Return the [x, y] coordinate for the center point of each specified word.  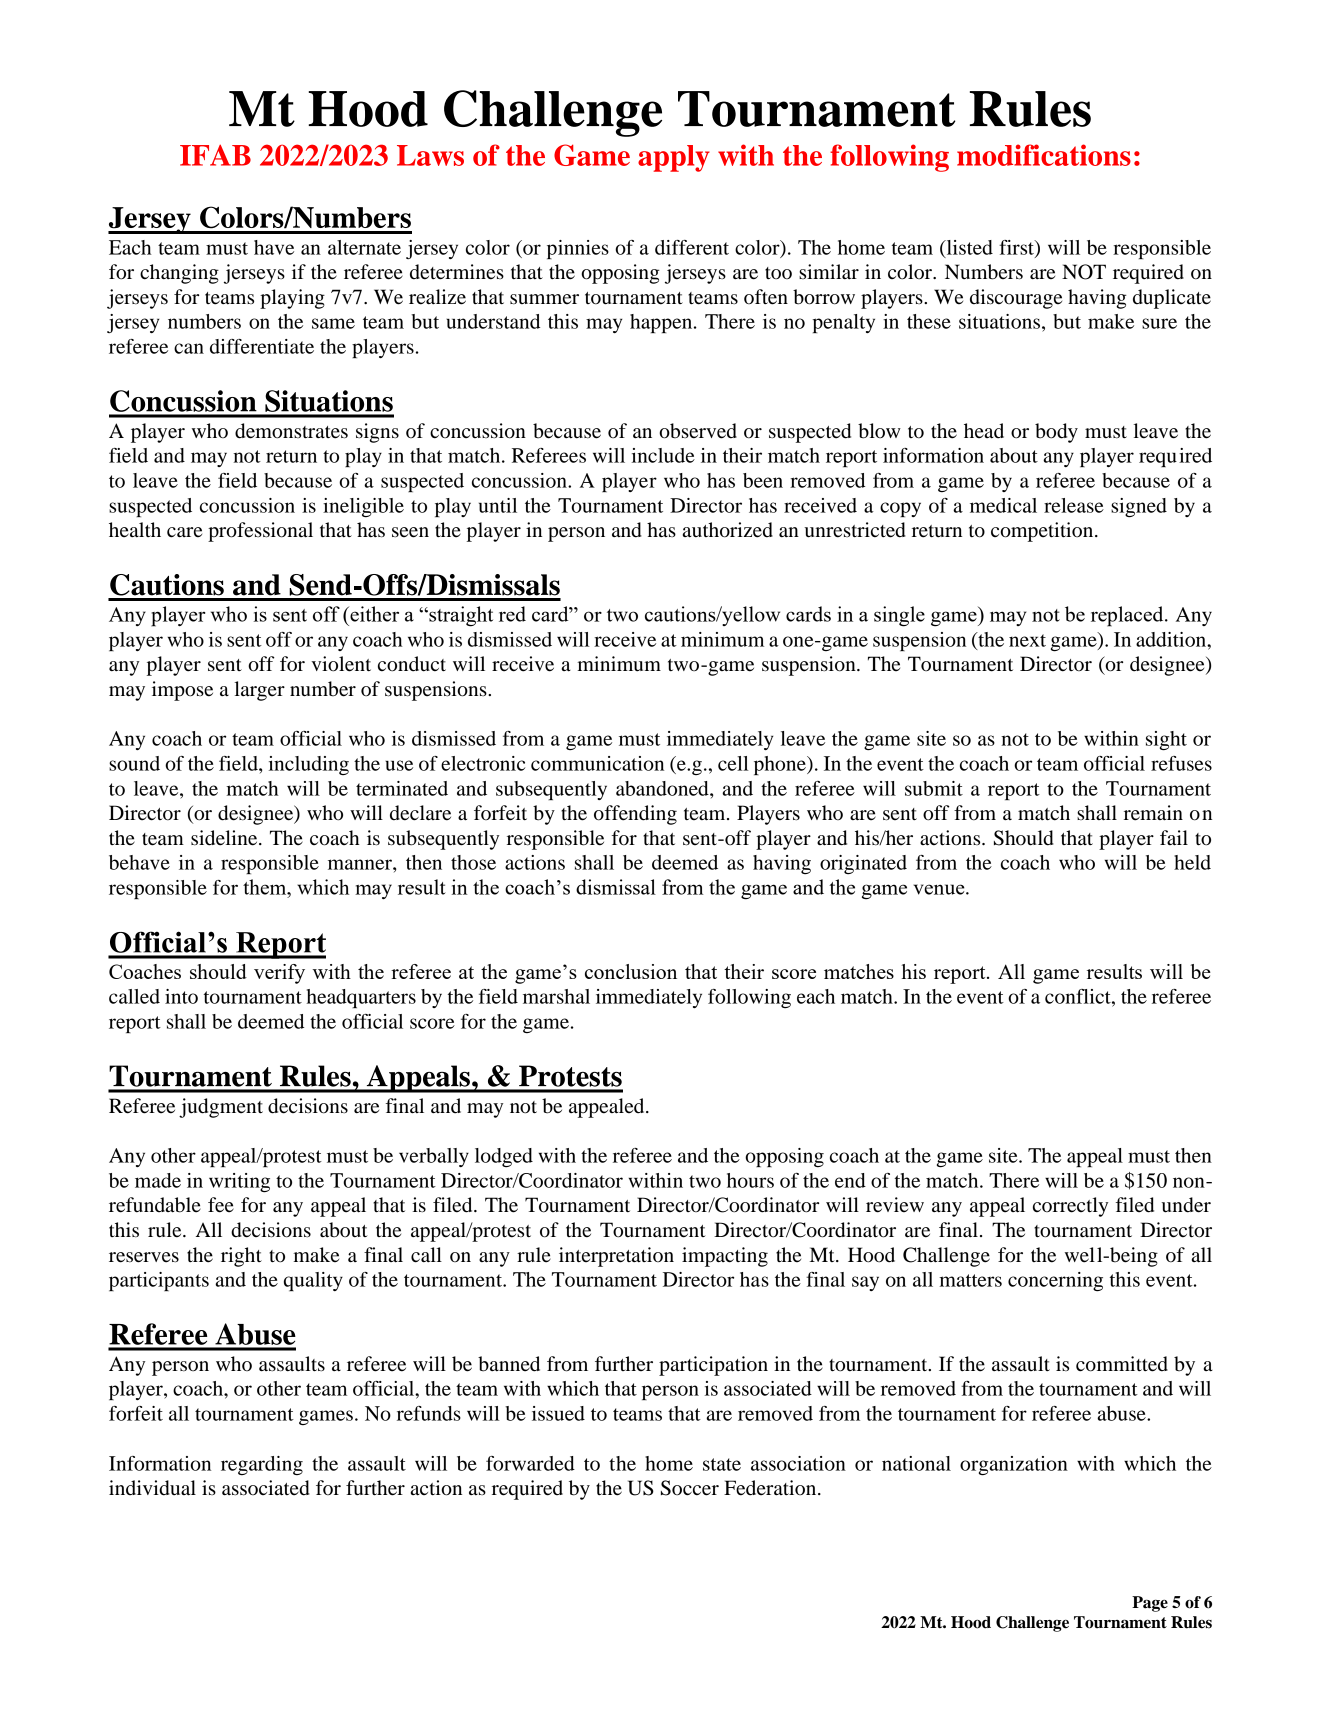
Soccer [690, 1488]
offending [635, 815]
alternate [364, 247]
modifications [1044, 155]
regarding [262, 1465]
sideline [225, 838]
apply [674, 158]
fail [1174, 838]
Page [1150, 1604]
